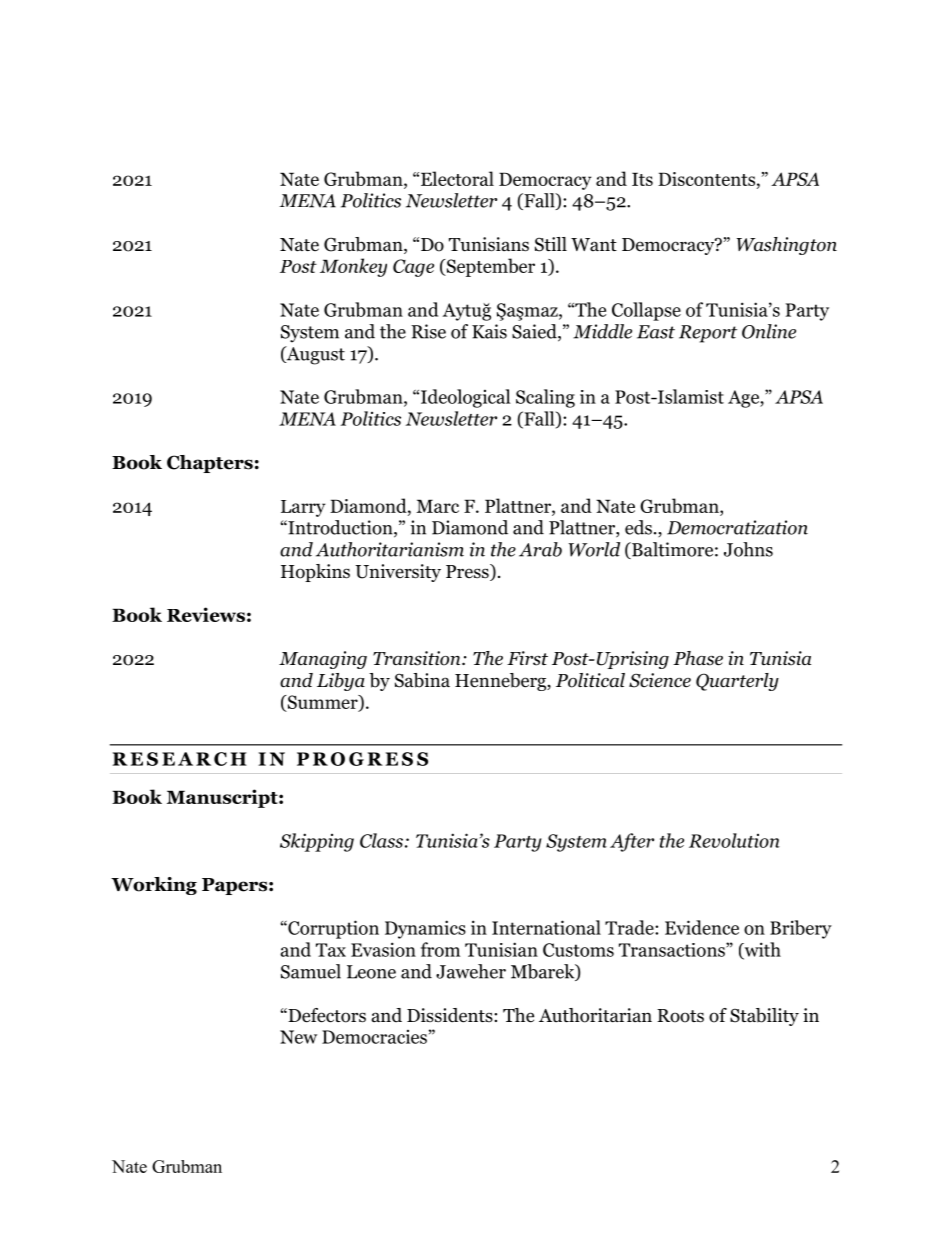 Image resolution: width=952 pixels, height=1233 pixels. I want to click on Reviews, so click(206, 614).
